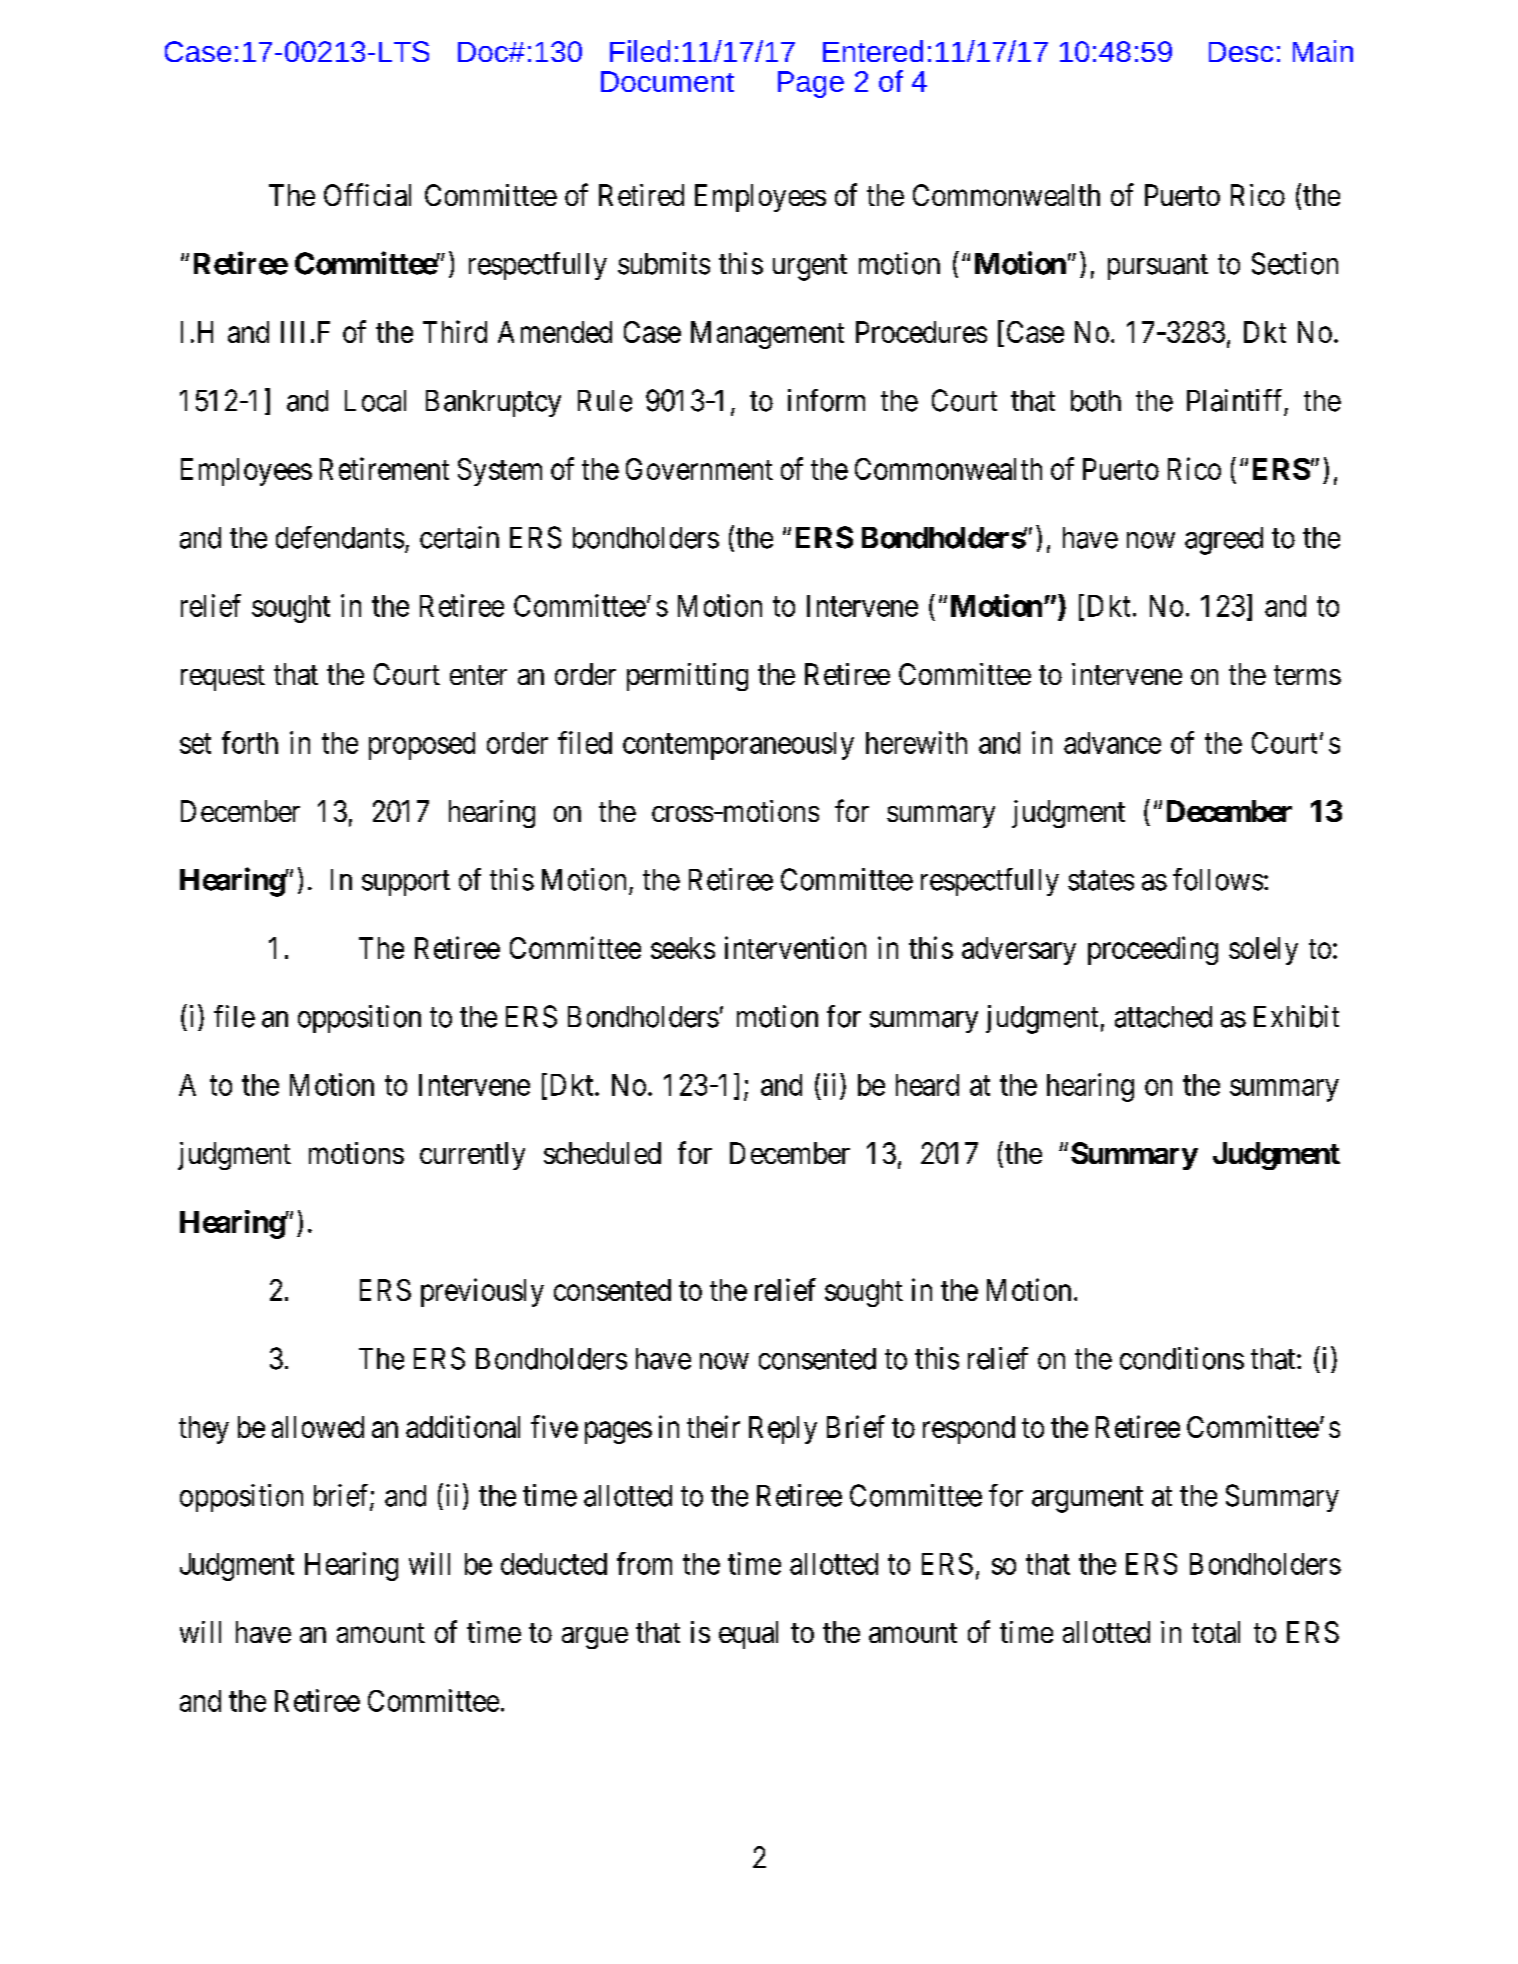  I want to click on follows, so click(1218, 879).
